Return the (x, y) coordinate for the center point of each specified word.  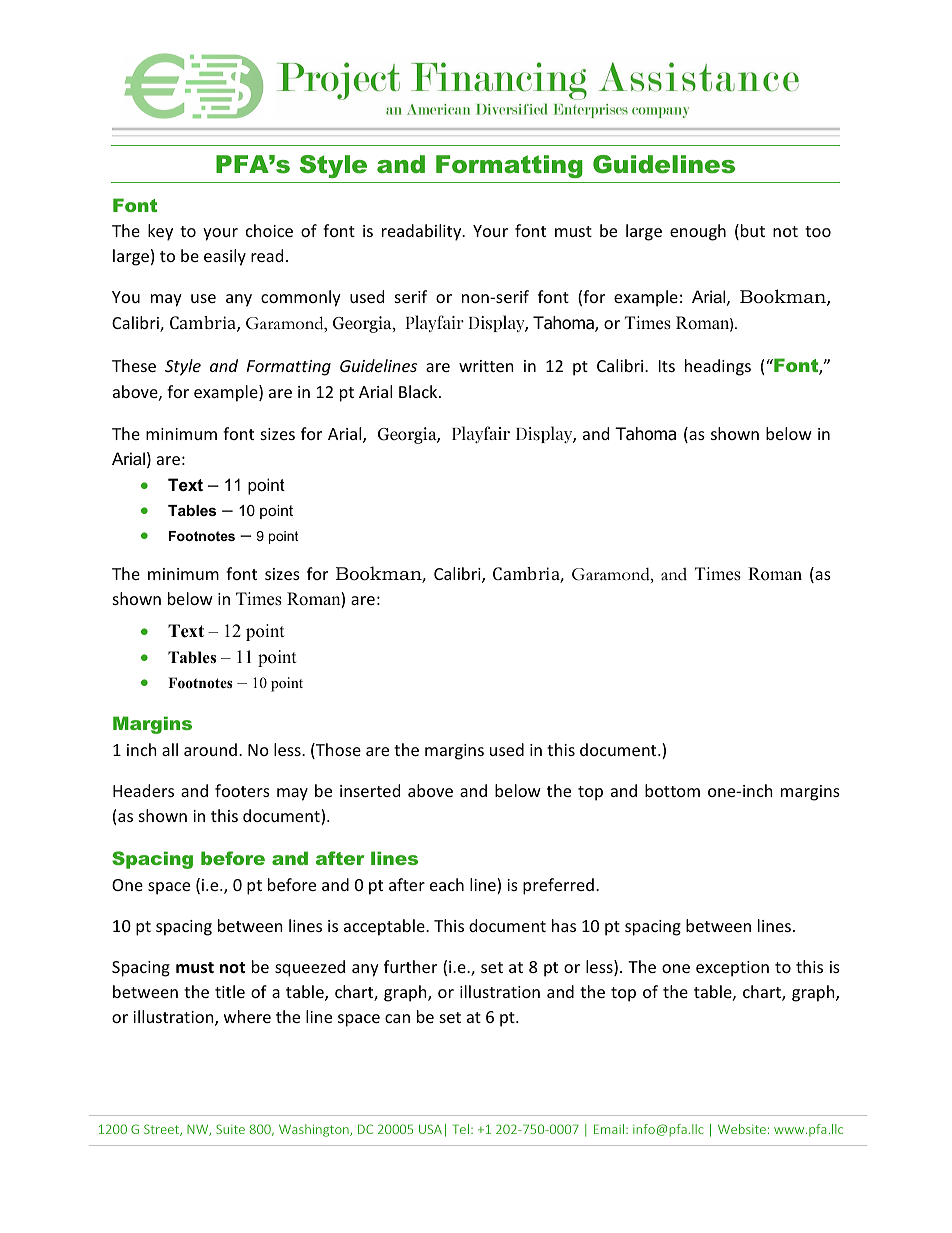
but (753, 230)
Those (337, 751)
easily (225, 257)
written (486, 366)
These (134, 365)
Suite (230, 1129)
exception (732, 969)
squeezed (310, 968)
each (447, 884)
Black (419, 391)
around (210, 749)
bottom (672, 790)
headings (718, 367)
